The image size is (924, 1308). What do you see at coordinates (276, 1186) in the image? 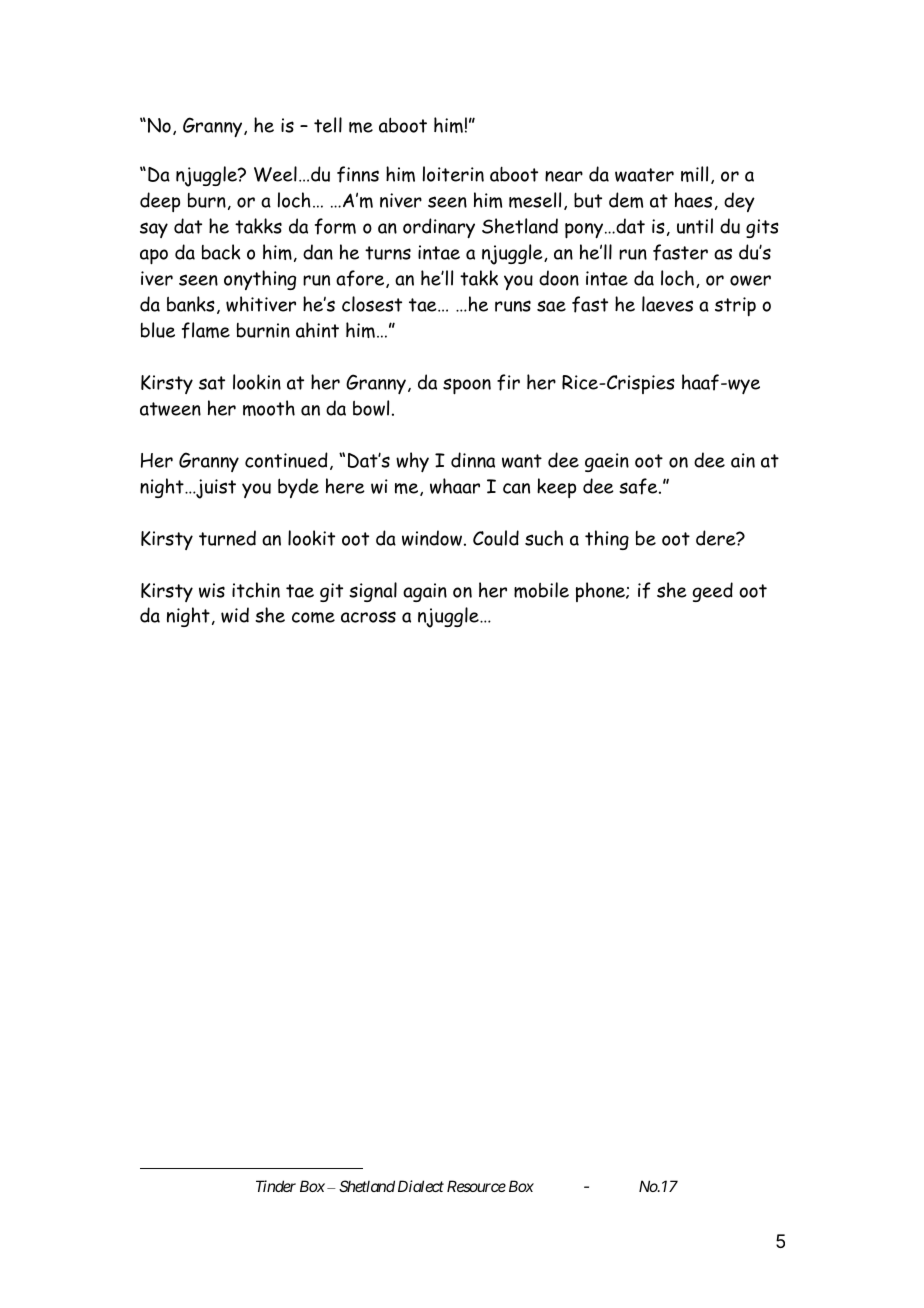
I see `Tinder` at bounding box center [276, 1186].
